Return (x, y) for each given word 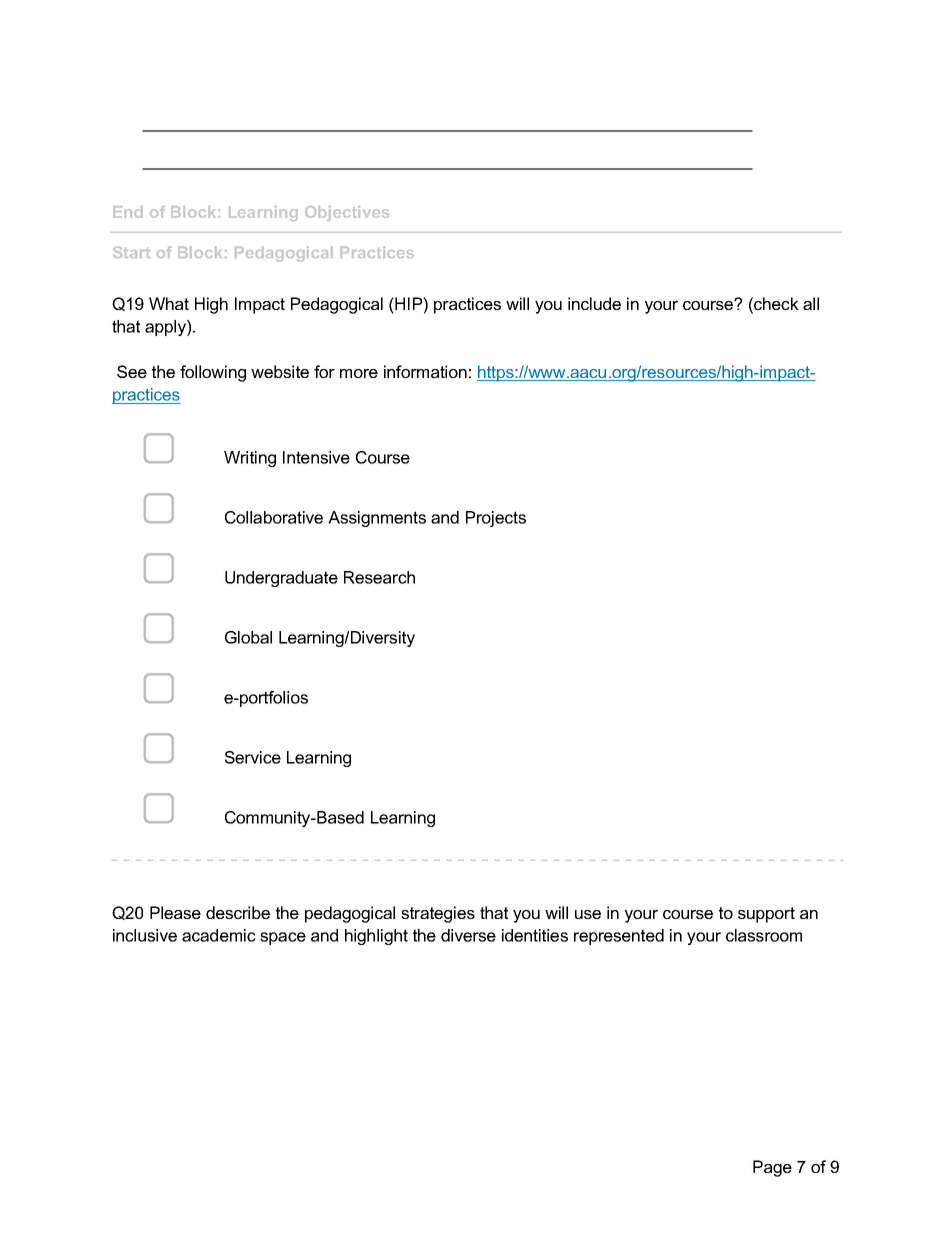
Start (131, 252)
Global (248, 637)
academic (219, 935)
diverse (468, 935)
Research (379, 577)
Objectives (347, 213)
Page (772, 1168)
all (811, 303)
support (766, 915)
